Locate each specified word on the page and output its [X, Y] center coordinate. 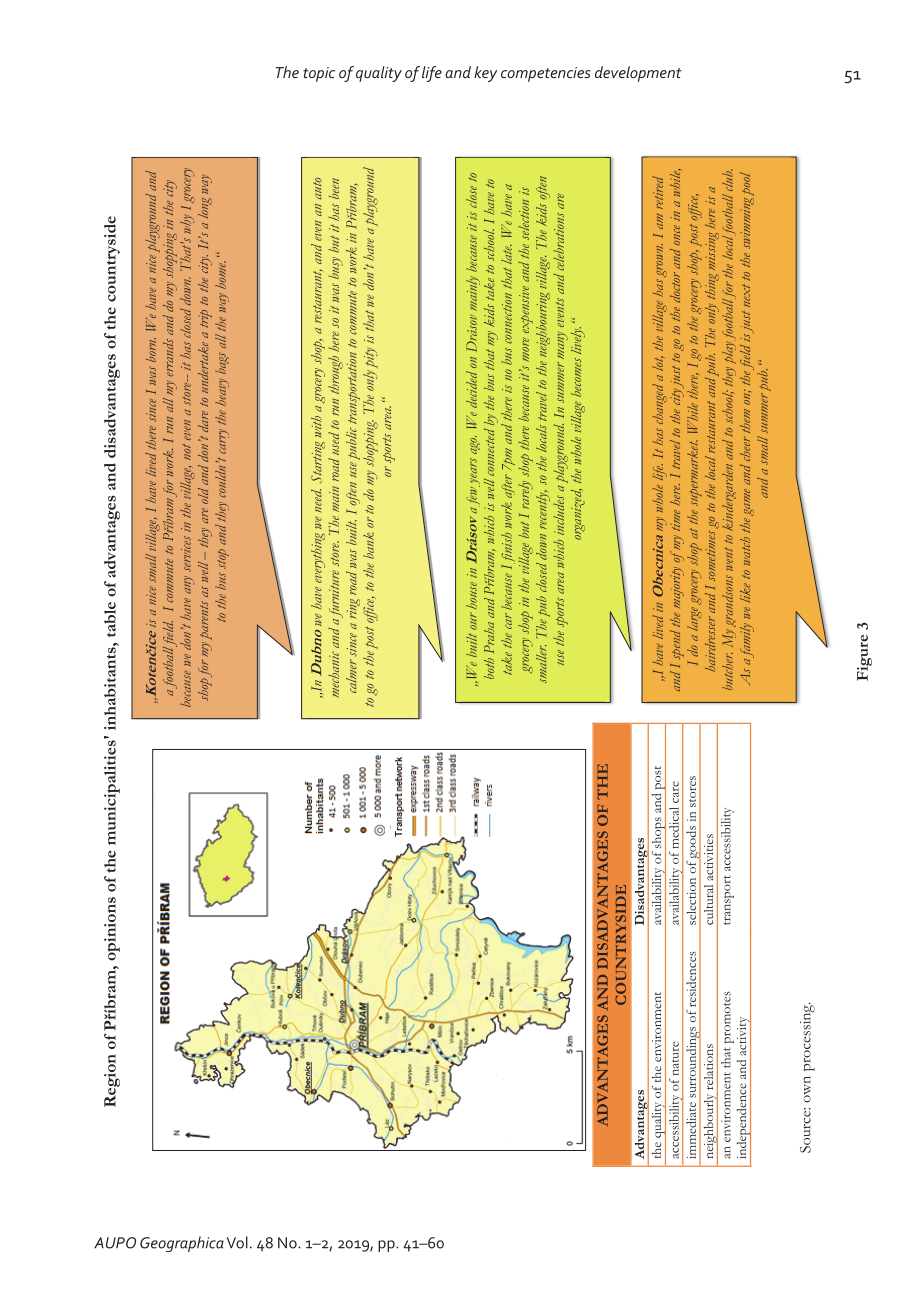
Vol [237, 1242]
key [485, 74]
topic [319, 74]
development [638, 74]
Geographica [182, 1244]
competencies [546, 74]
